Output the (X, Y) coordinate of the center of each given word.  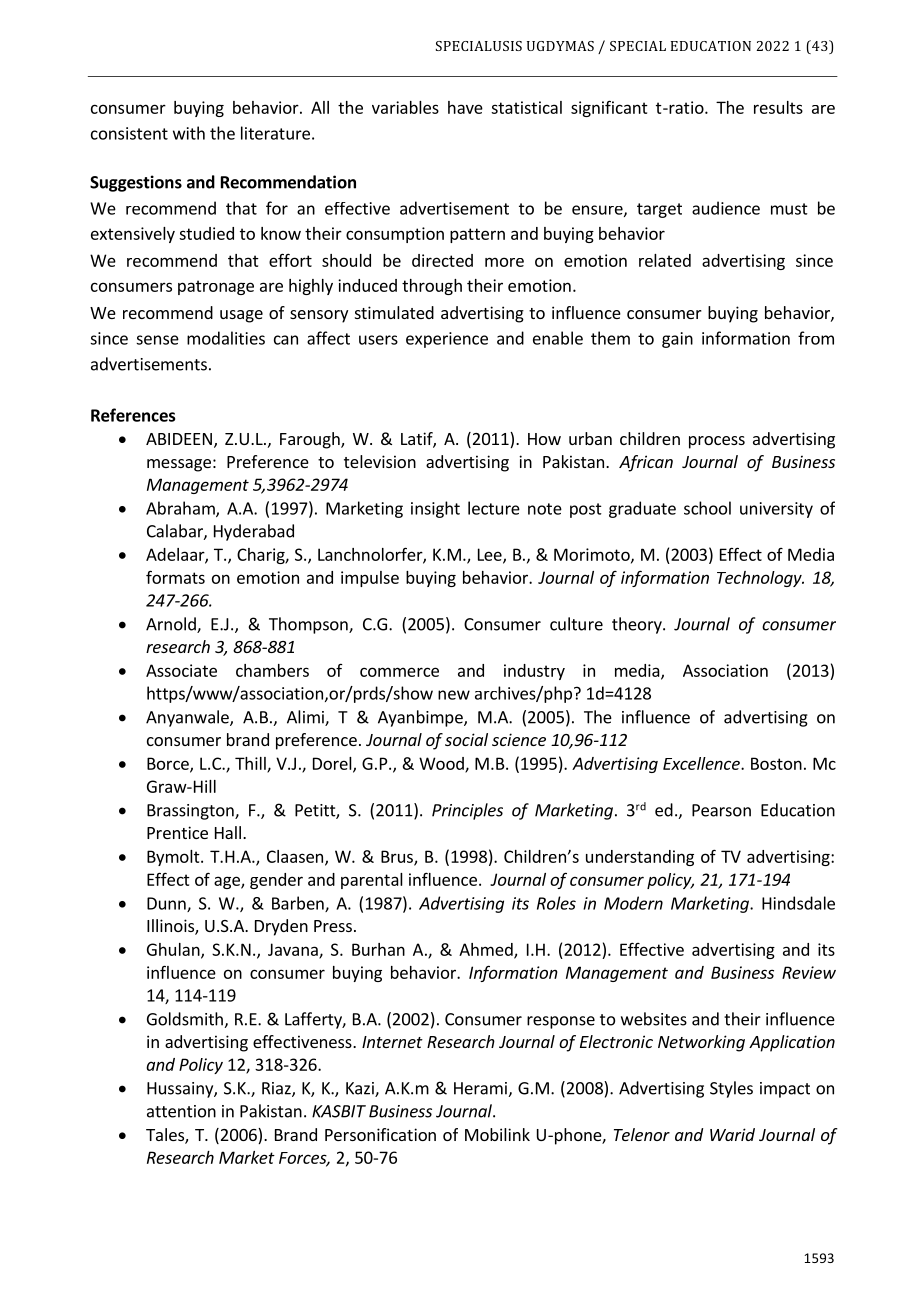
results (778, 107)
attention (181, 1111)
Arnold (172, 625)
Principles (467, 811)
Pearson (721, 810)
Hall (228, 832)
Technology (760, 579)
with (189, 133)
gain (677, 340)
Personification (380, 1134)
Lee (491, 555)
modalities (226, 338)
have (465, 107)
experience (447, 340)
